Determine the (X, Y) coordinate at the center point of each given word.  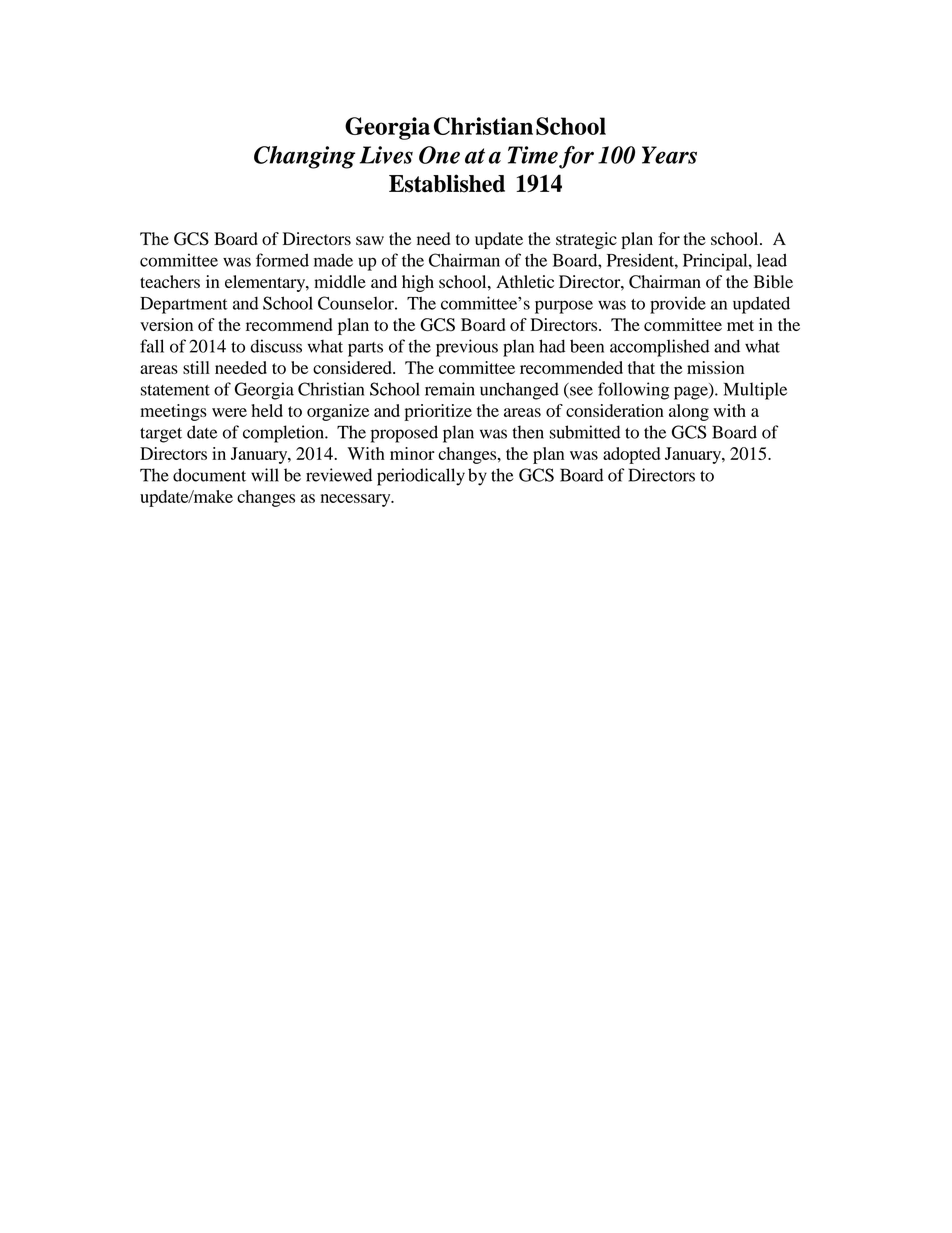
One (439, 155)
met (740, 325)
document (209, 475)
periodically (421, 477)
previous (467, 348)
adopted (632, 455)
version (166, 324)
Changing (304, 157)
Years (669, 155)
